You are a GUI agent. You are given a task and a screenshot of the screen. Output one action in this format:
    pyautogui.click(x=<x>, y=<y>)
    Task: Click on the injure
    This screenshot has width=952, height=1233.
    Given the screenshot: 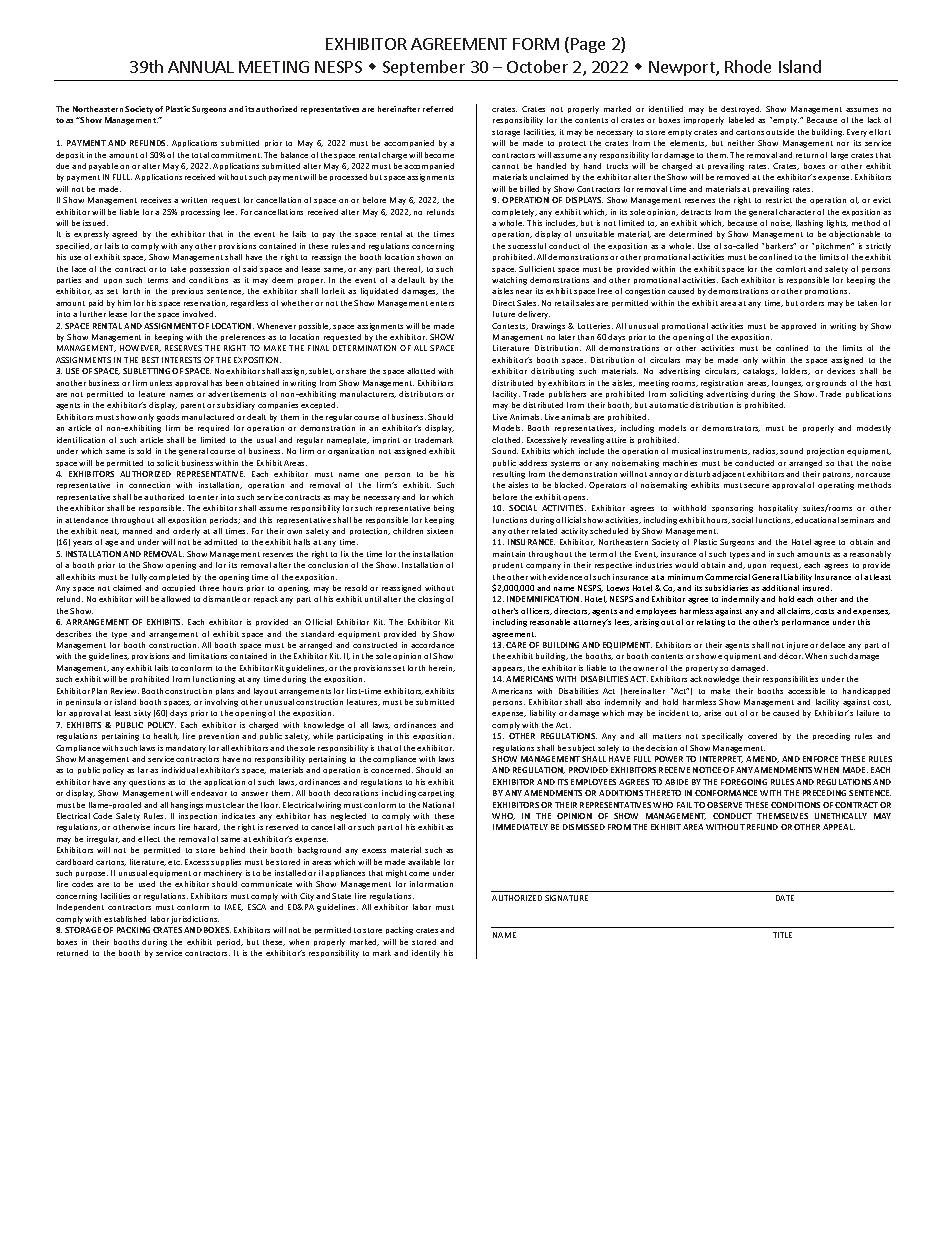 What is the action you would take?
    pyautogui.click(x=797, y=646)
